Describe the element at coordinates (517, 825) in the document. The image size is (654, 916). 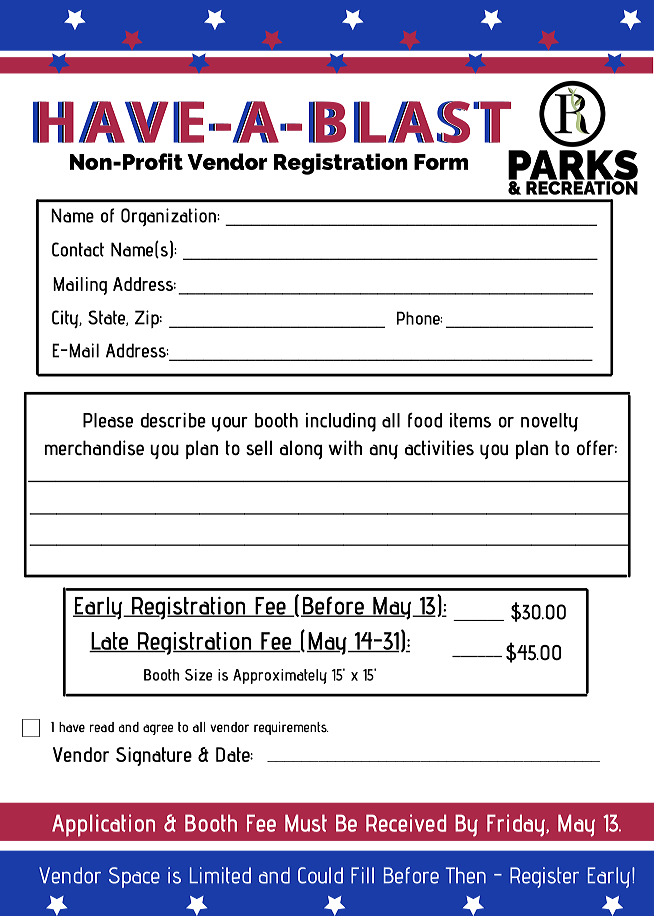
I see `Friday` at that location.
